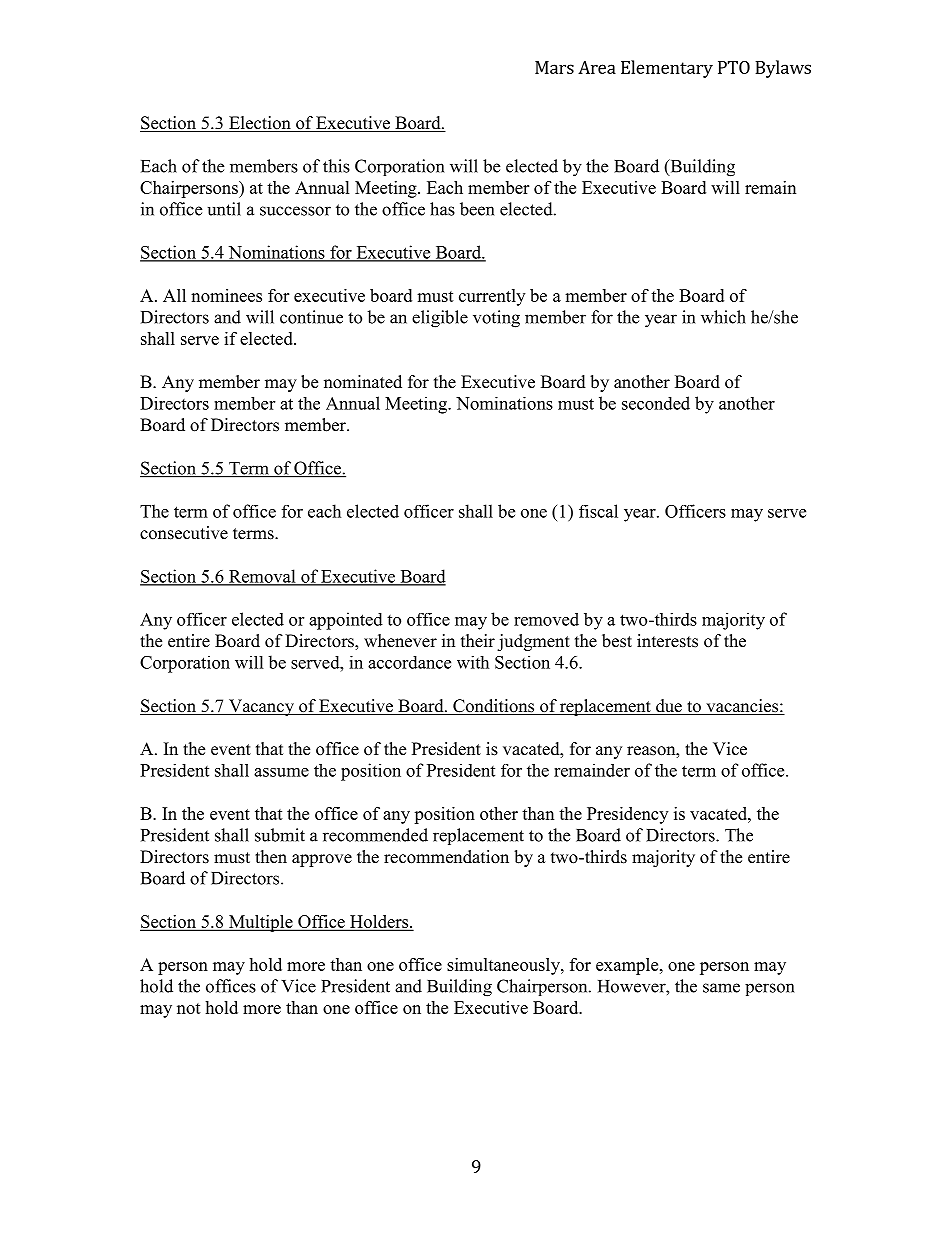 The width and height of the document is (952, 1233). Describe the element at coordinates (226, 295) in the document. I see `nominees` at that location.
